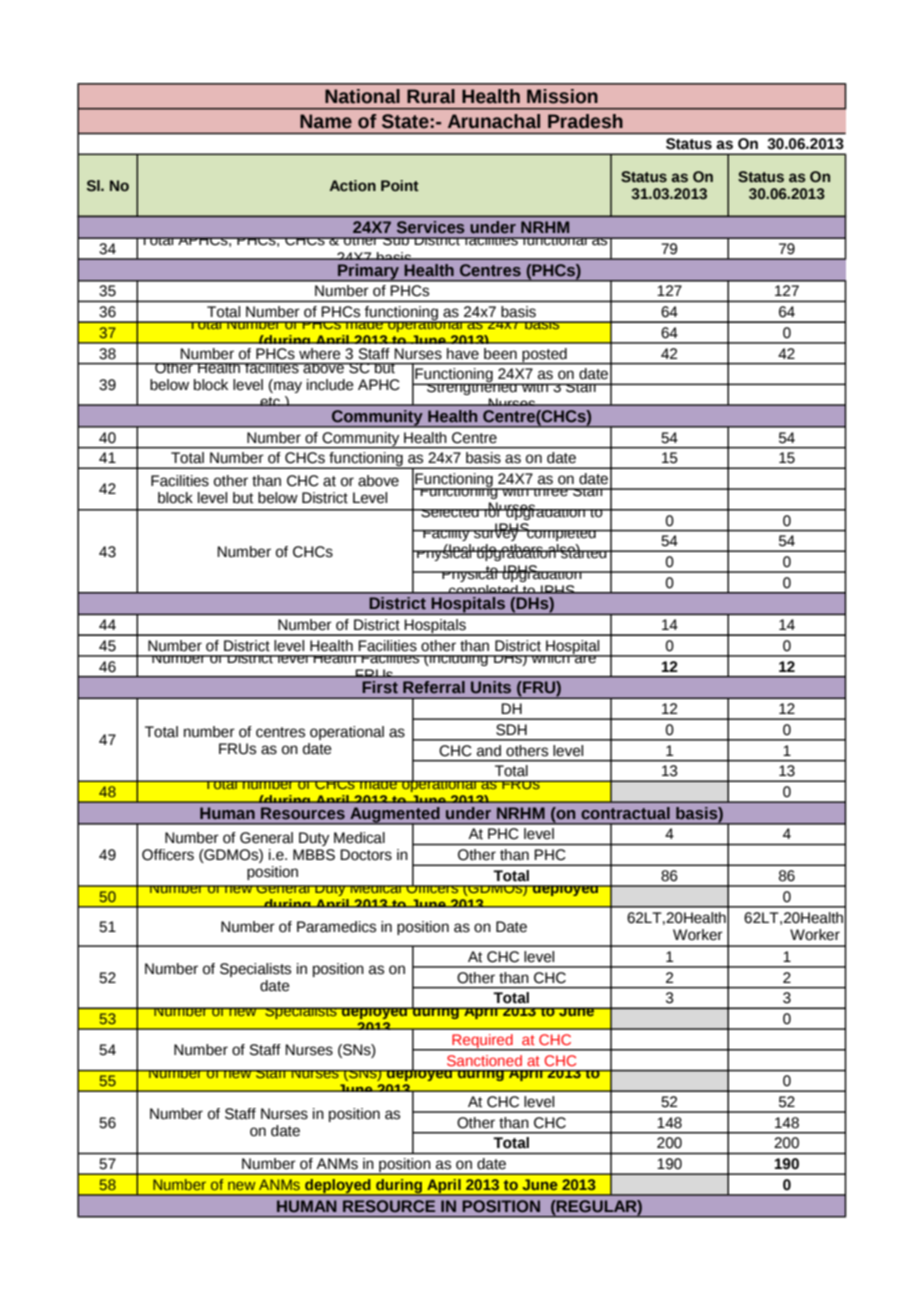  Describe the element at coordinates (380, 687) in the screenshot. I see `First` at that location.
